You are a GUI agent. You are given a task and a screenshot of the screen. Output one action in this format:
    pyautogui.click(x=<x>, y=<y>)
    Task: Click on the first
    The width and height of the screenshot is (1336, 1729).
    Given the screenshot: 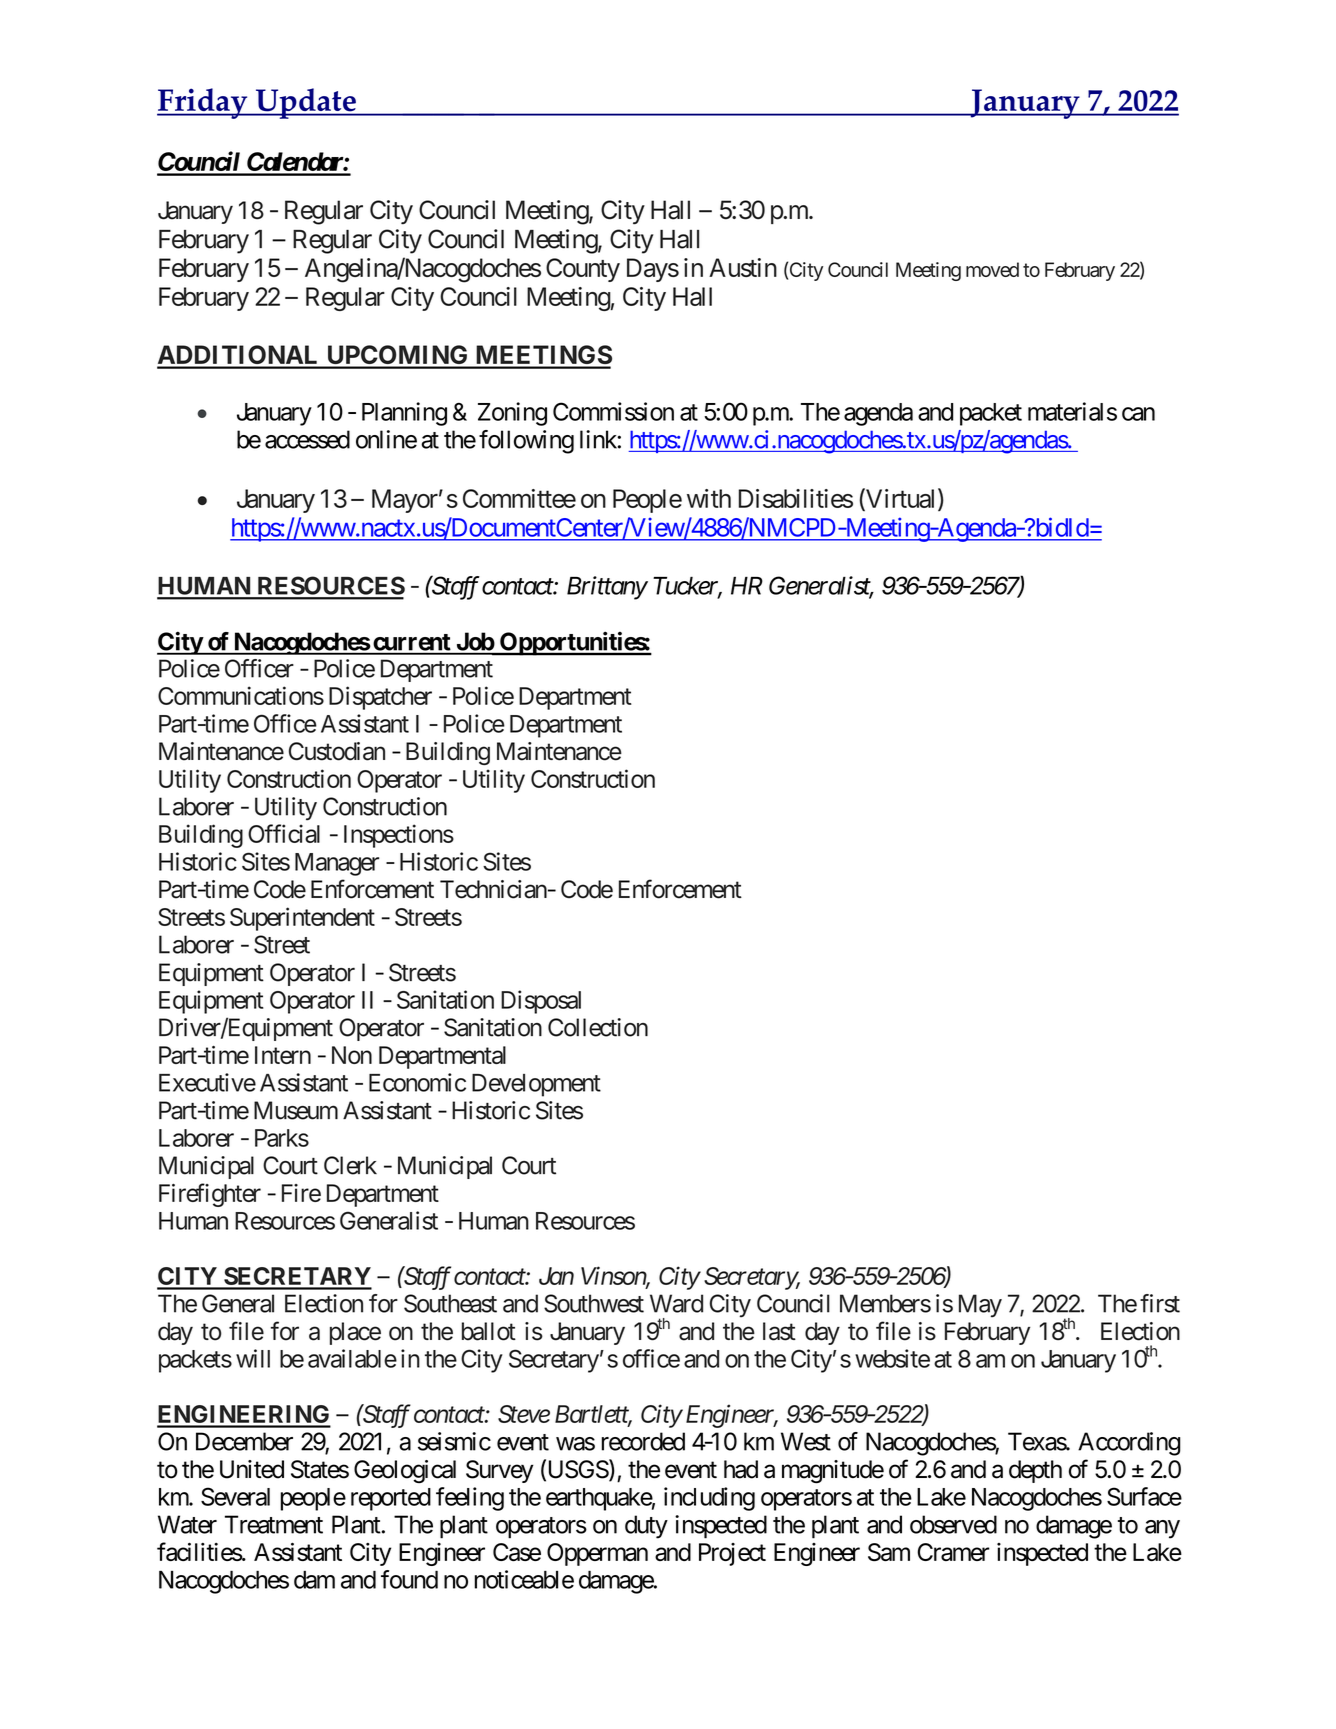 What is the action you would take?
    pyautogui.click(x=1160, y=1303)
